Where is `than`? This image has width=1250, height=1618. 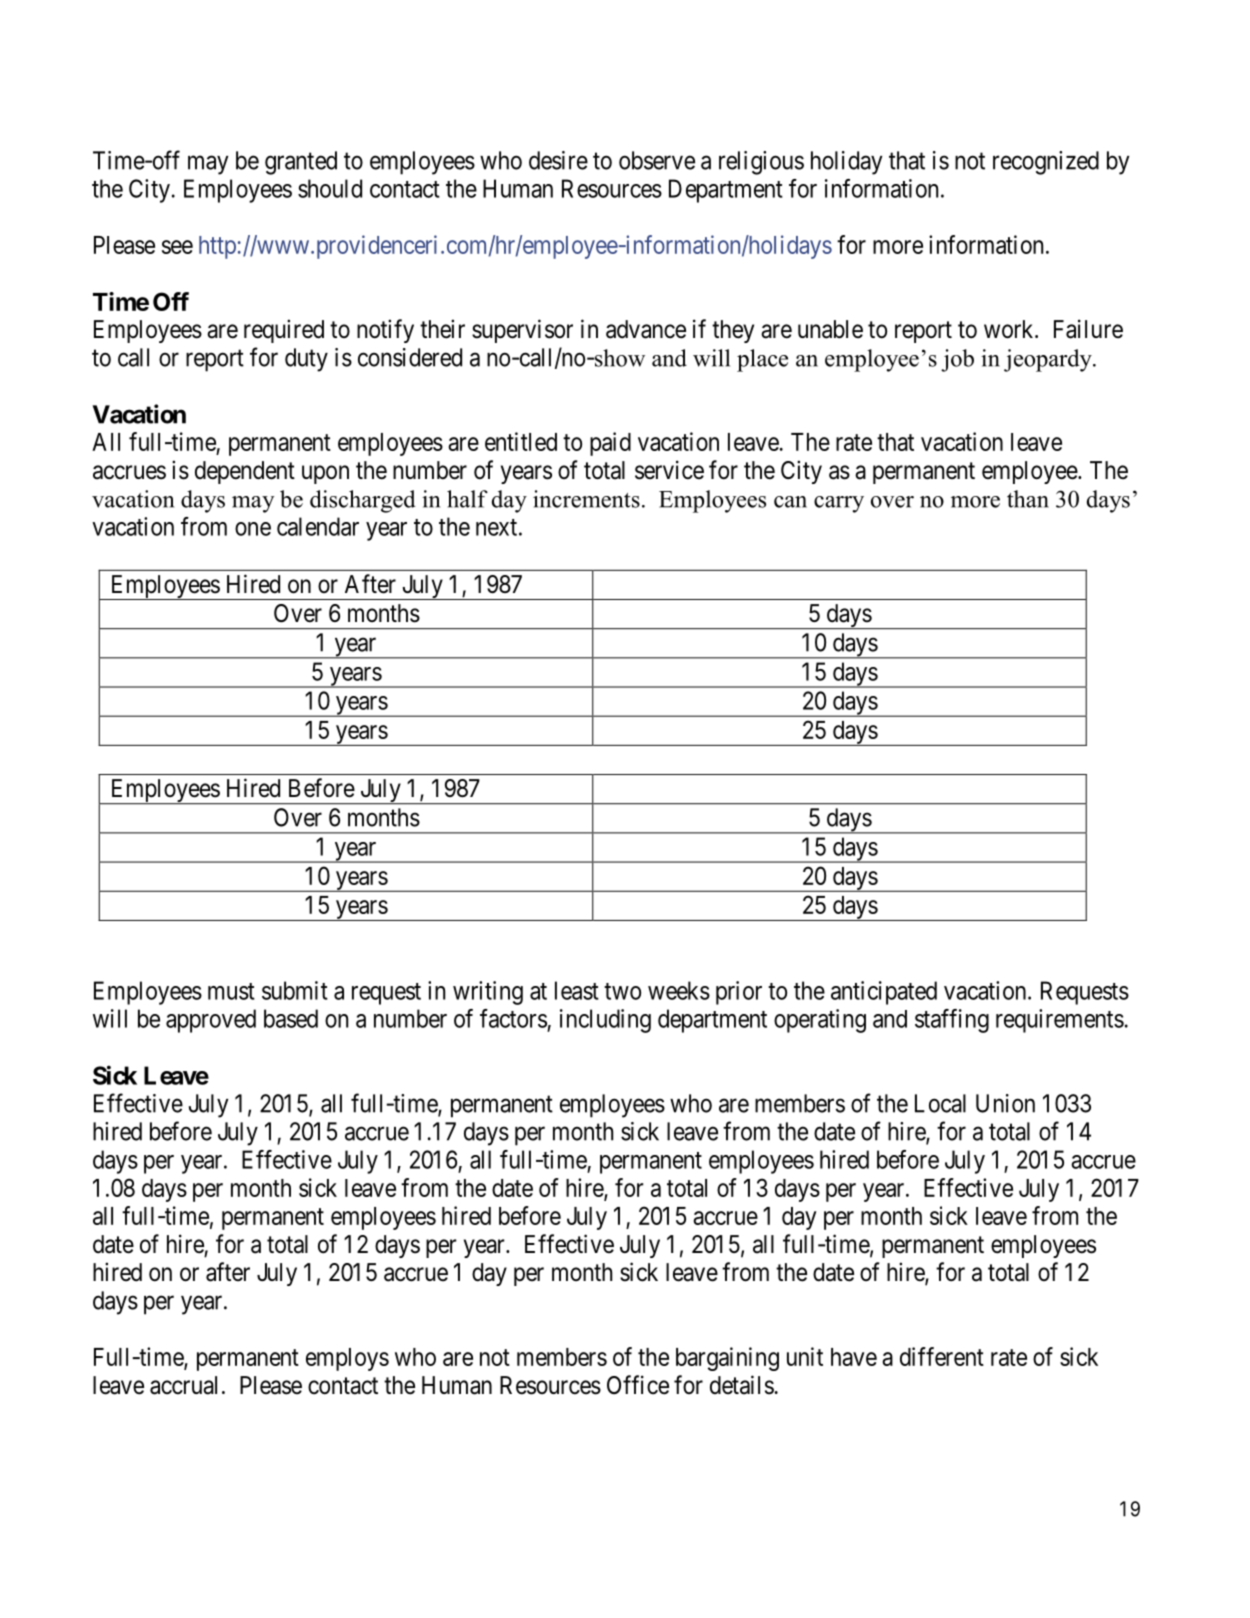 than is located at coordinates (1028, 499).
